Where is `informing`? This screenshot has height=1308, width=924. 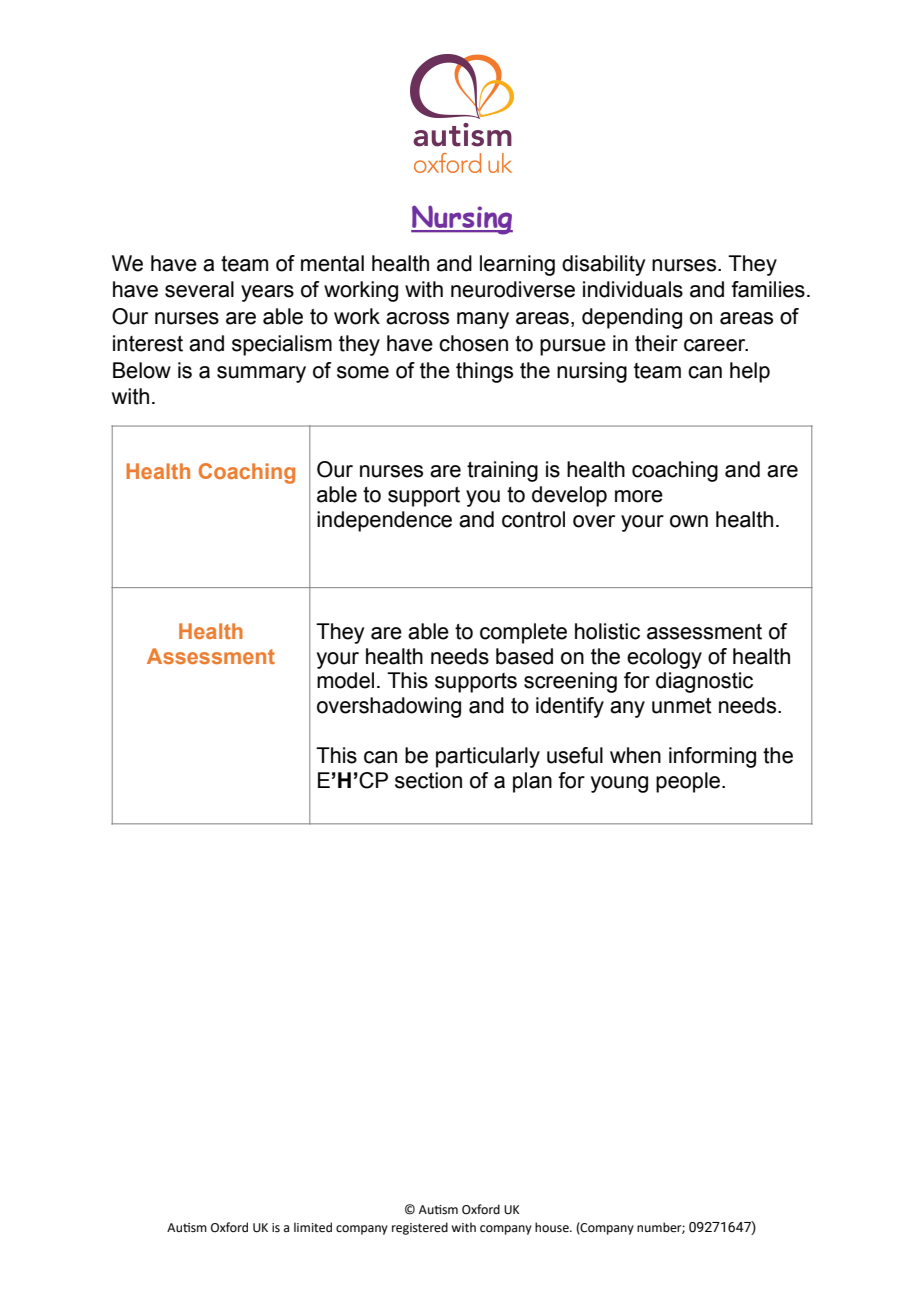
informing is located at coordinates (712, 757).
